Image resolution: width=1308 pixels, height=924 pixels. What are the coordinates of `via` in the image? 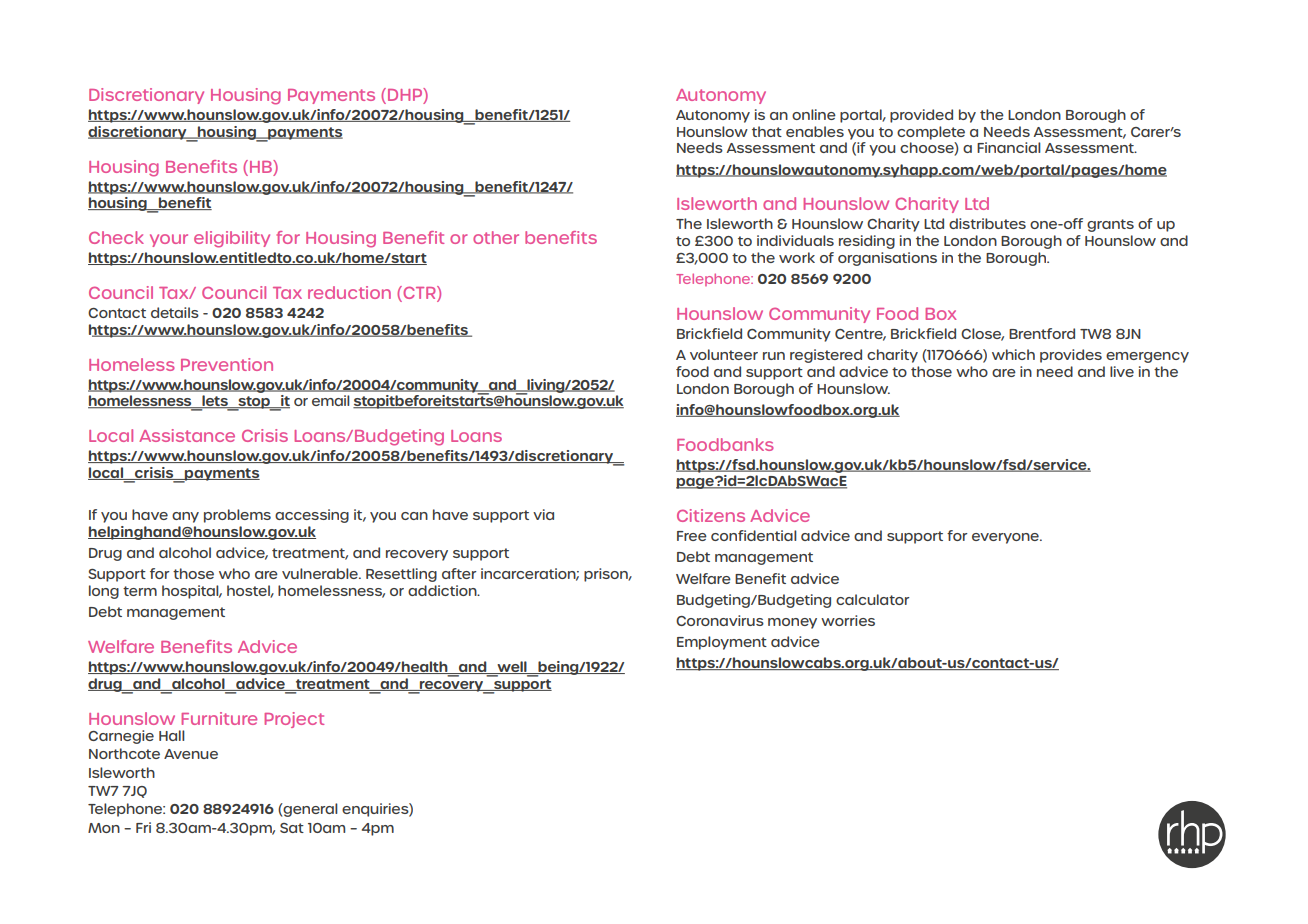 It's located at (543, 514).
